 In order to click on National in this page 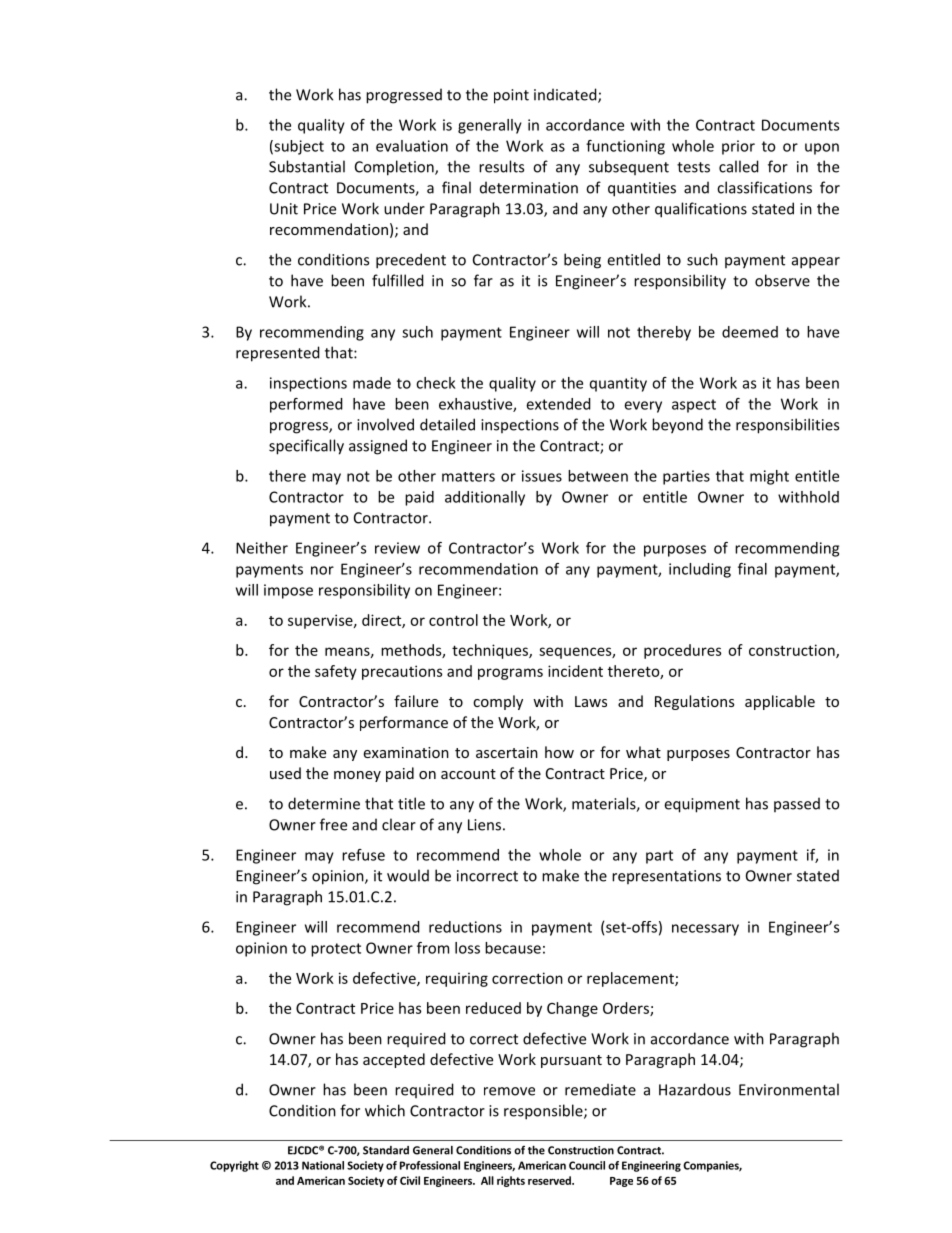, I will do `click(323, 1165)`.
